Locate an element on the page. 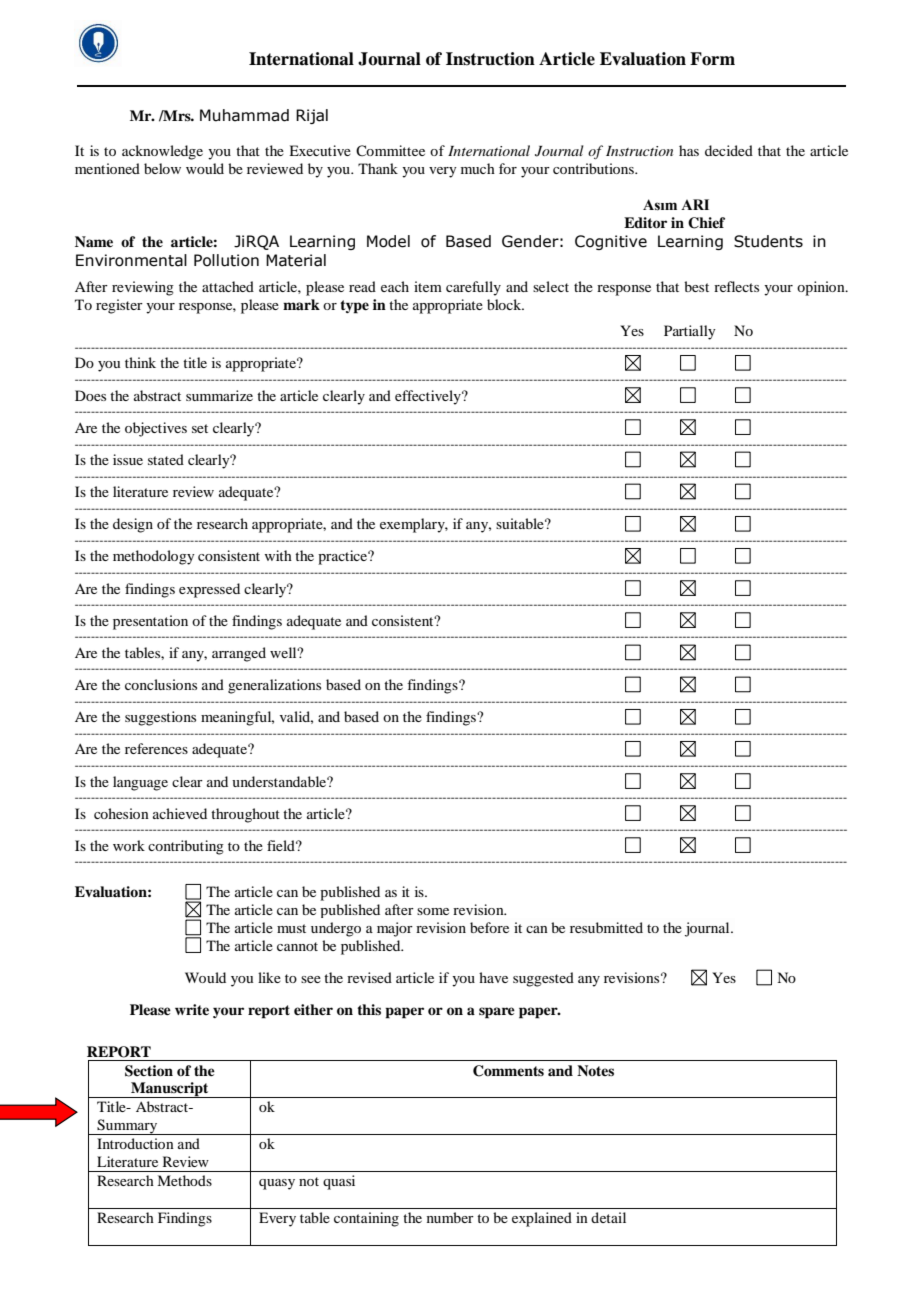 The width and height of the image is (924, 1308). much is located at coordinates (478, 168).
